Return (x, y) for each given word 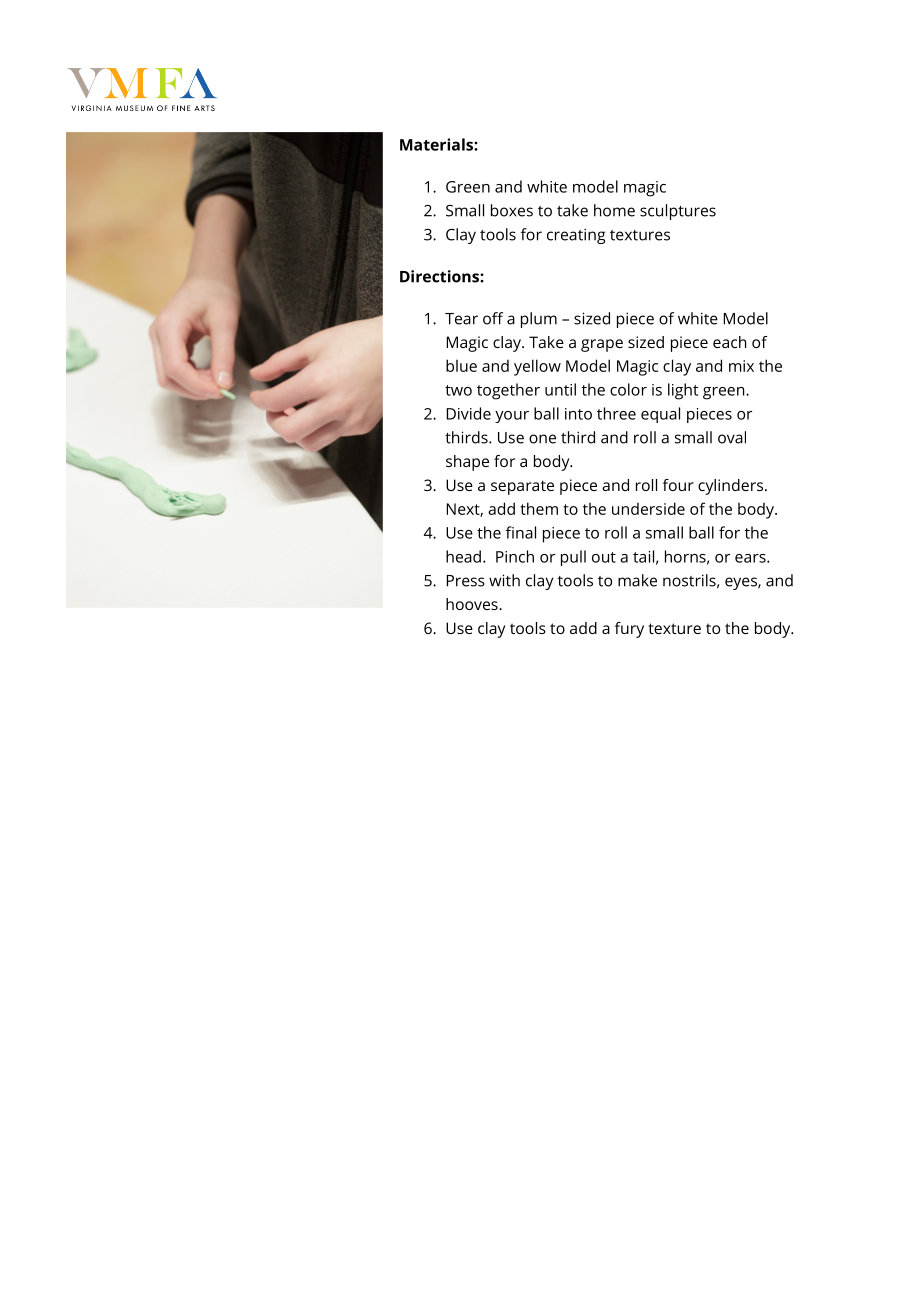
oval (732, 437)
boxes (512, 210)
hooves (473, 604)
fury (629, 630)
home (614, 210)
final (521, 532)
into (578, 414)
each (729, 342)
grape (602, 345)
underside (648, 508)
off (493, 318)
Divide (468, 413)
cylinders (730, 487)
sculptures (678, 212)
